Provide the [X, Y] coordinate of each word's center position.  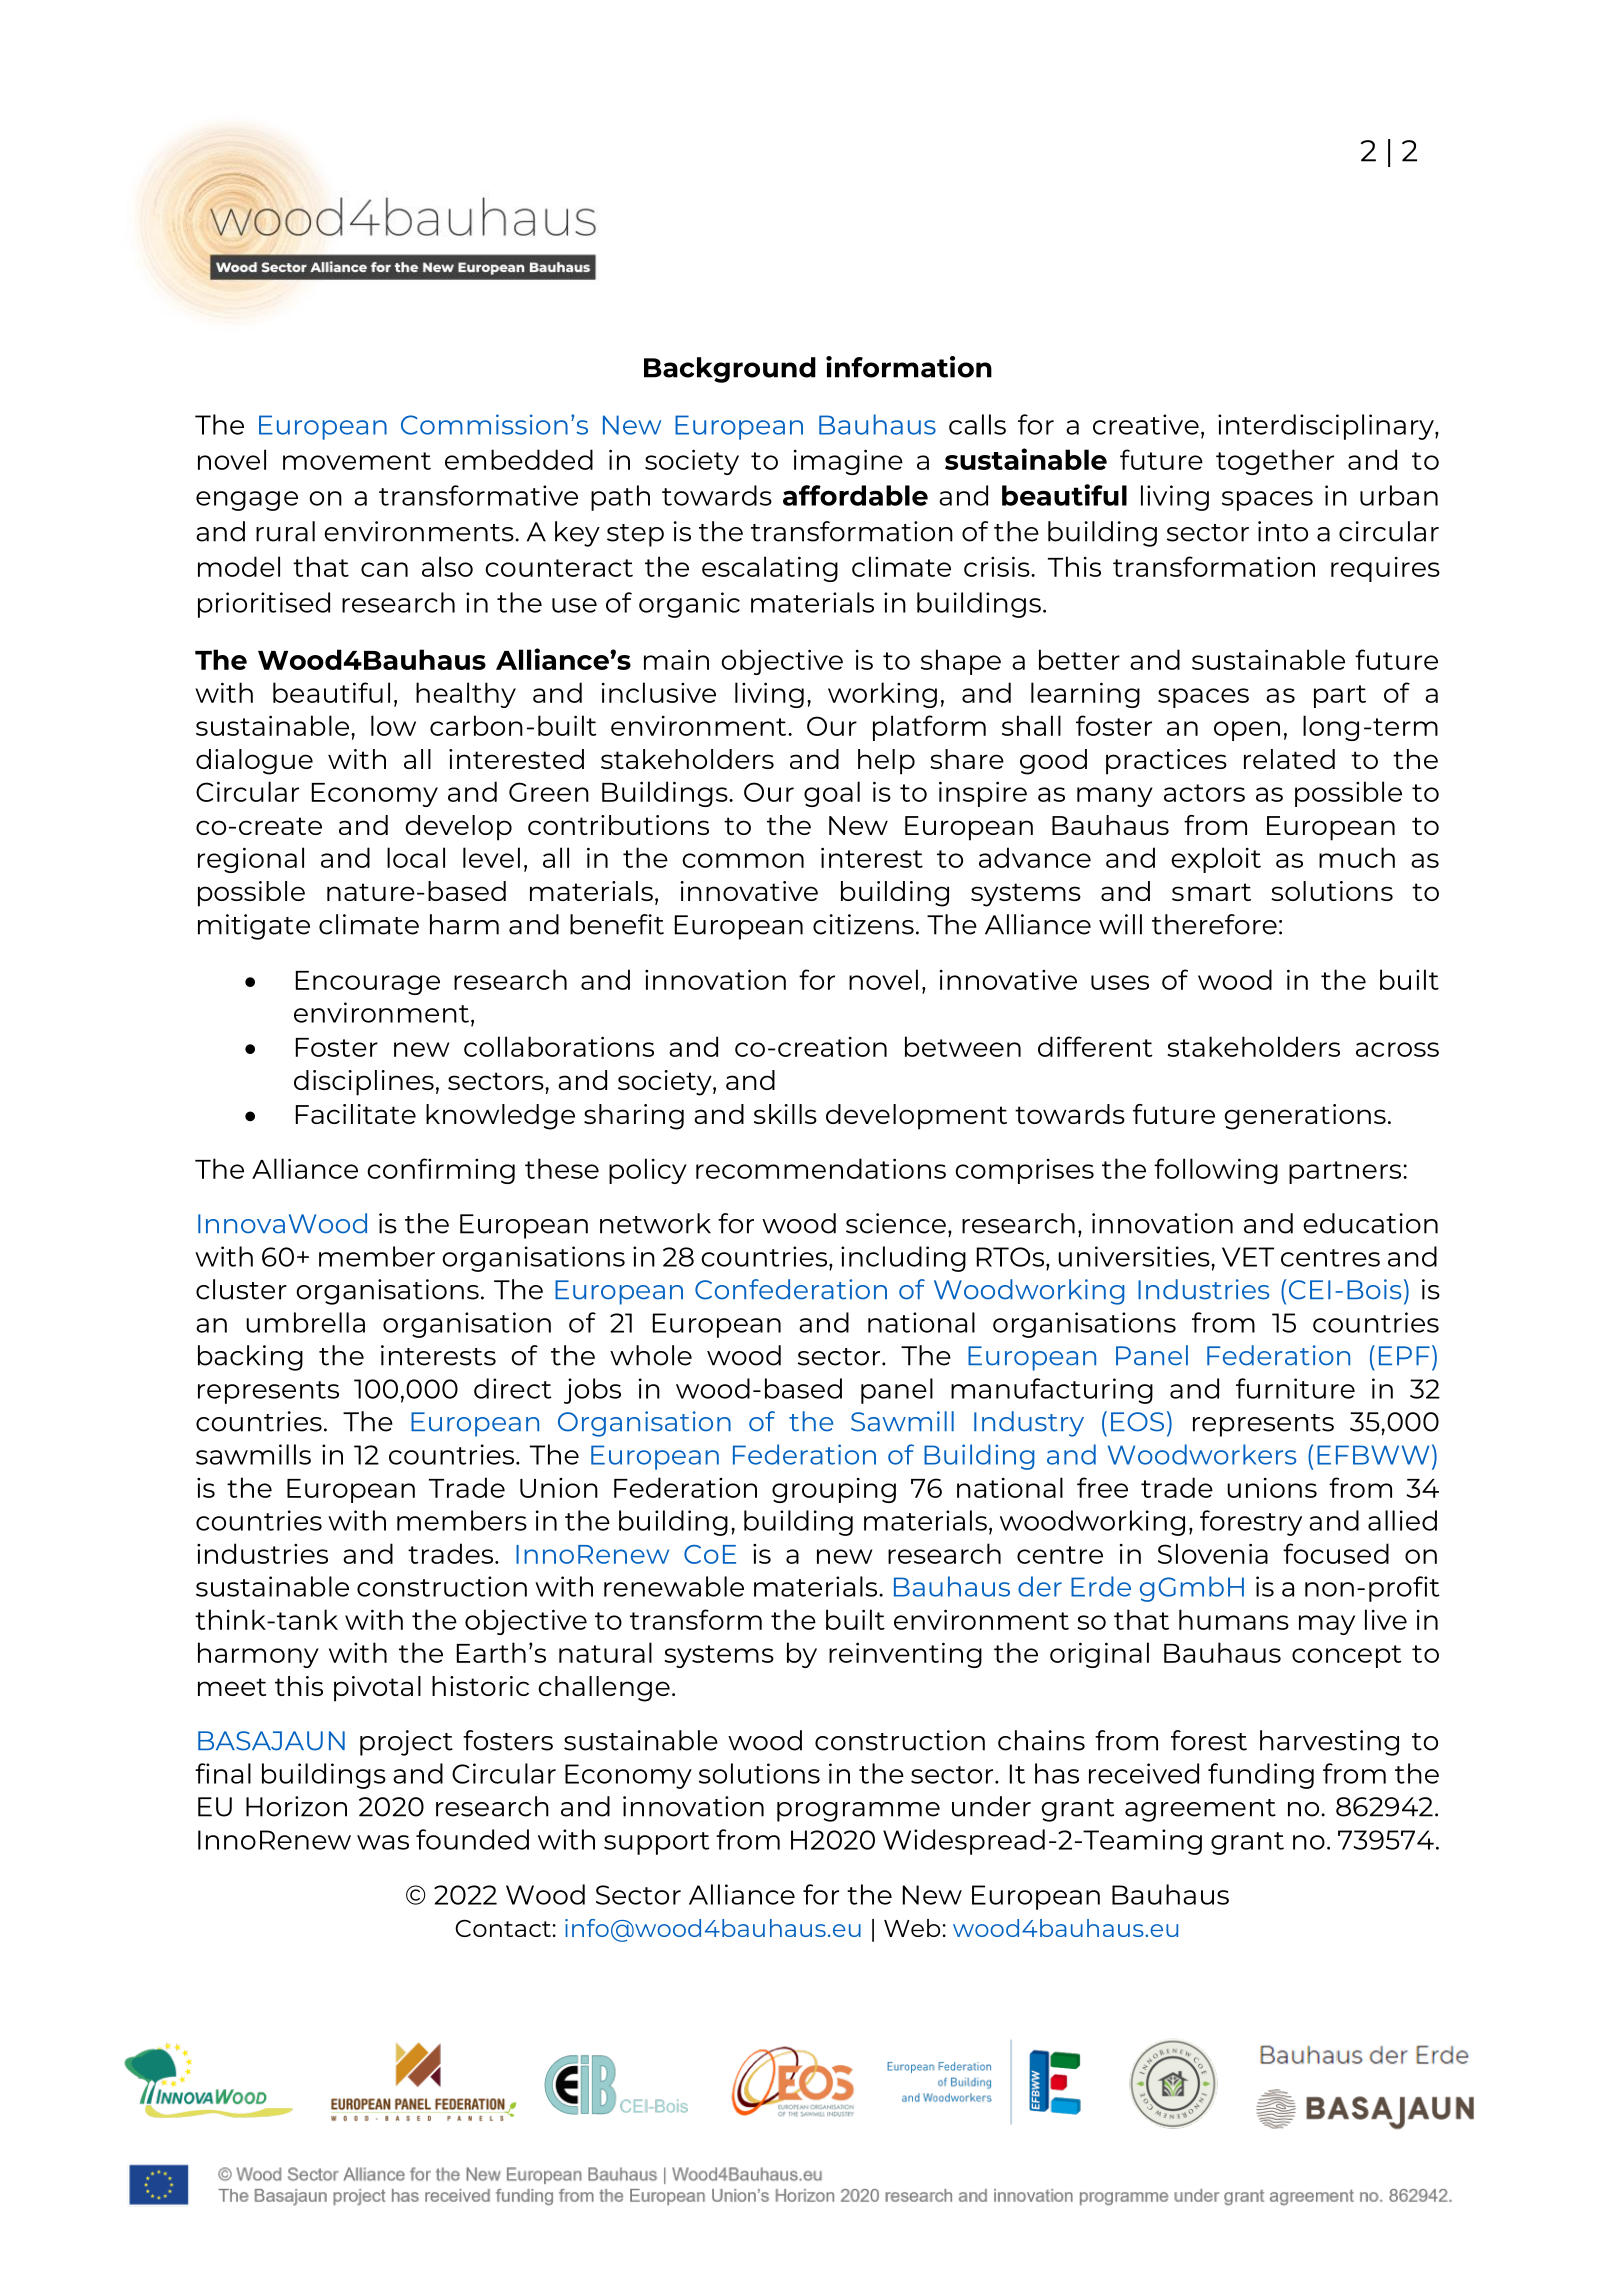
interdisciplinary [1327, 427]
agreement [1200, 1810]
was [383, 1842]
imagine [848, 462]
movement [357, 461]
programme [858, 1812]
